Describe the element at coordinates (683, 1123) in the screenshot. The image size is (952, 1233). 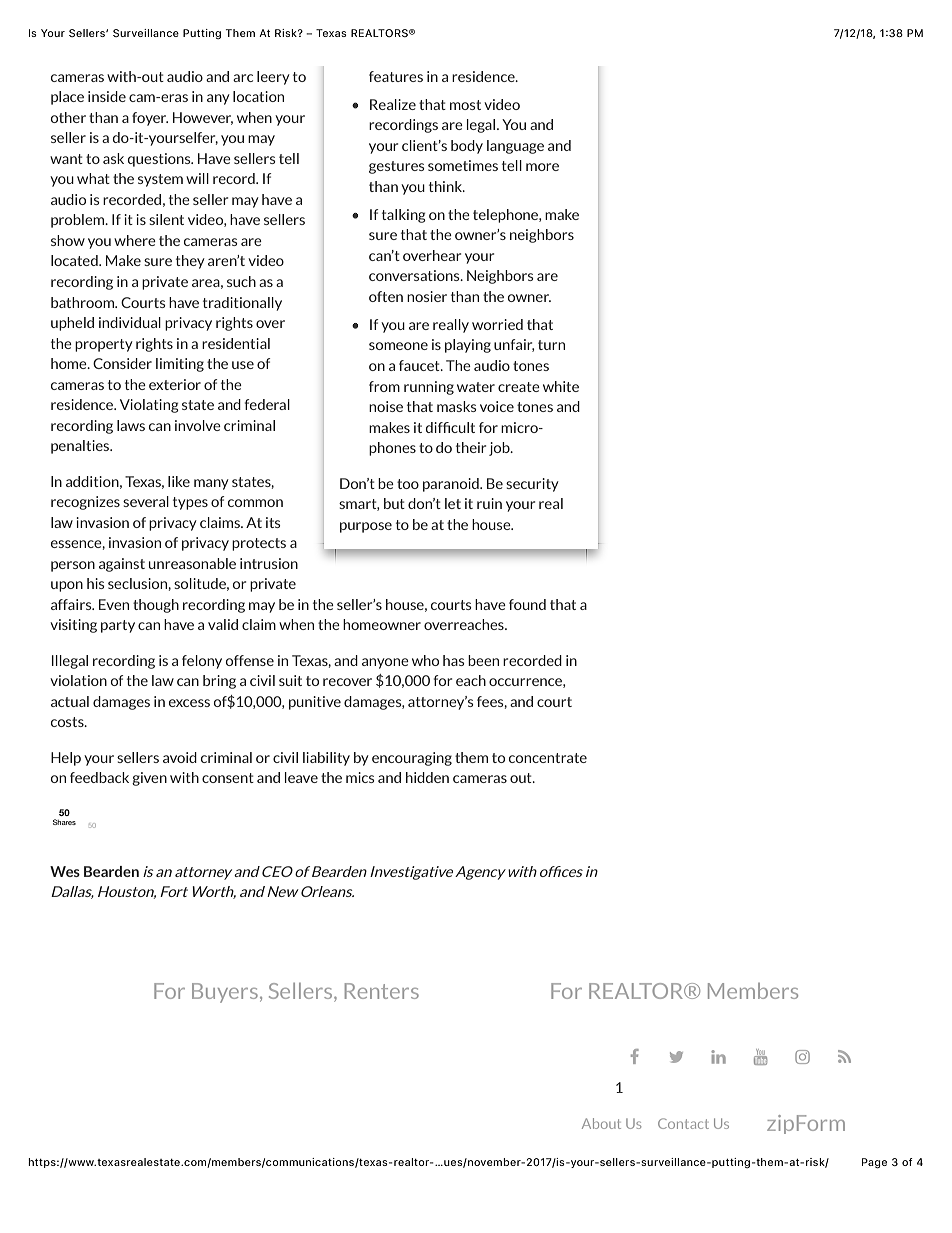
I see `Contact` at that location.
